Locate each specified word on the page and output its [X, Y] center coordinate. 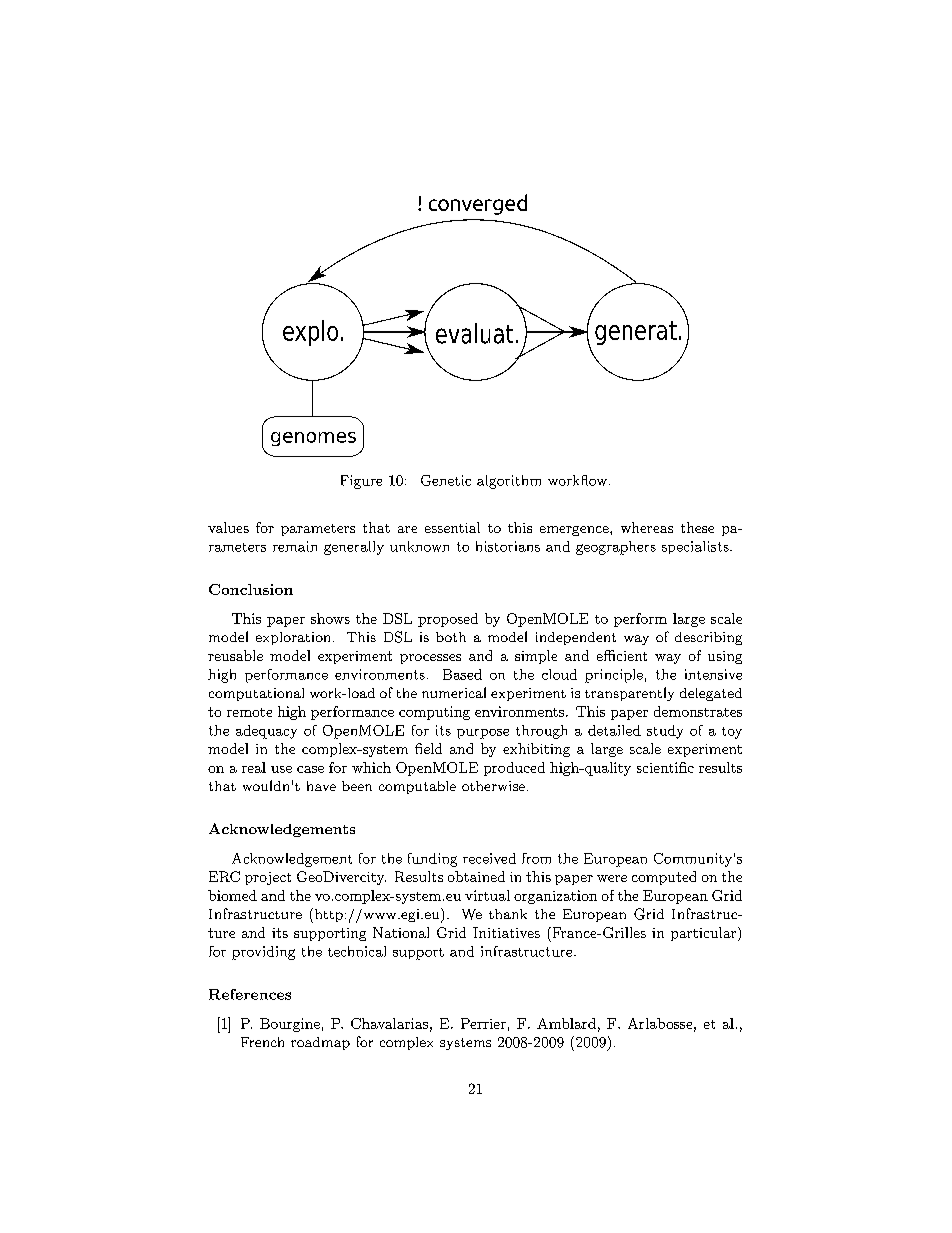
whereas [647, 527]
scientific [665, 767]
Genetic [446, 480]
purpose [483, 734]
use [281, 769]
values [228, 527]
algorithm [509, 482]
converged [478, 204]
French [262, 1042]
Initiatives [506, 932]
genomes [313, 439]
